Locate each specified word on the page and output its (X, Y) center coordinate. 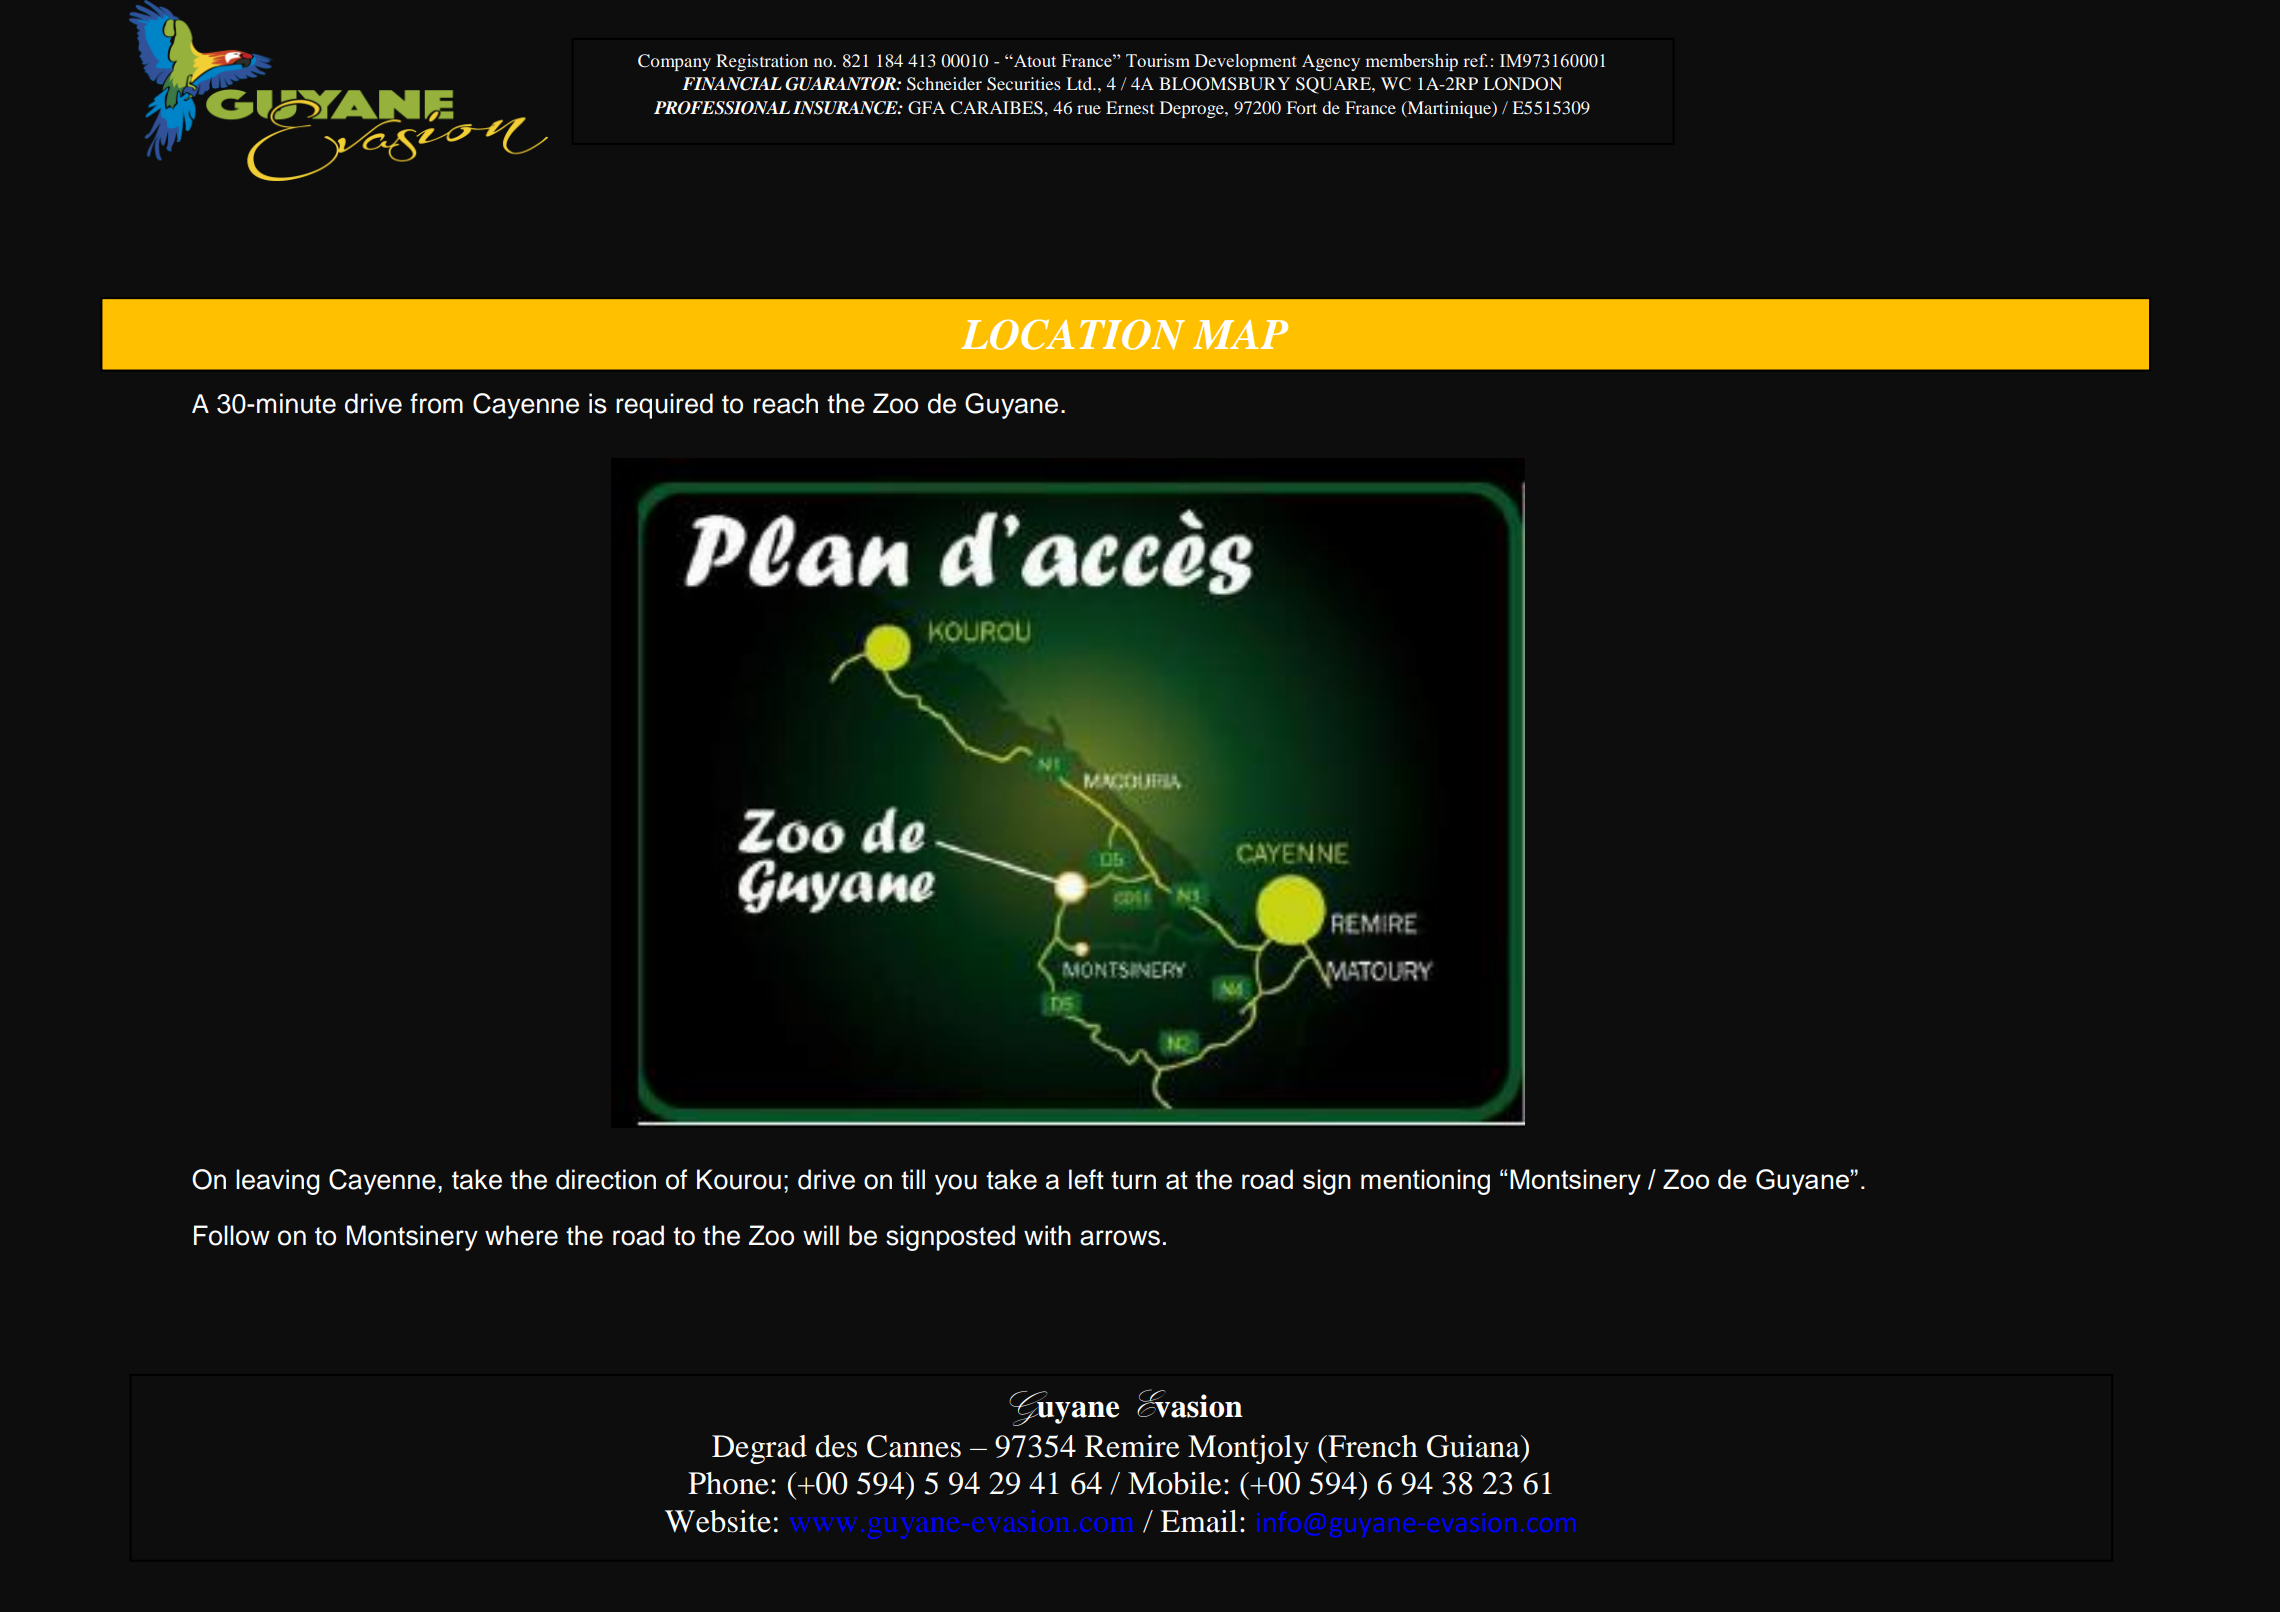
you (956, 1184)
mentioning (1425, 1182)
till (913, 1179)
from (436, 403)
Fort (1301, 107)
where (521, 1235)
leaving (278, 1182)
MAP (1240, 335)
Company (674, 62)
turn (1133, 1180)
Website (718, 1521)
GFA (926, 108)
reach (786, 403)
